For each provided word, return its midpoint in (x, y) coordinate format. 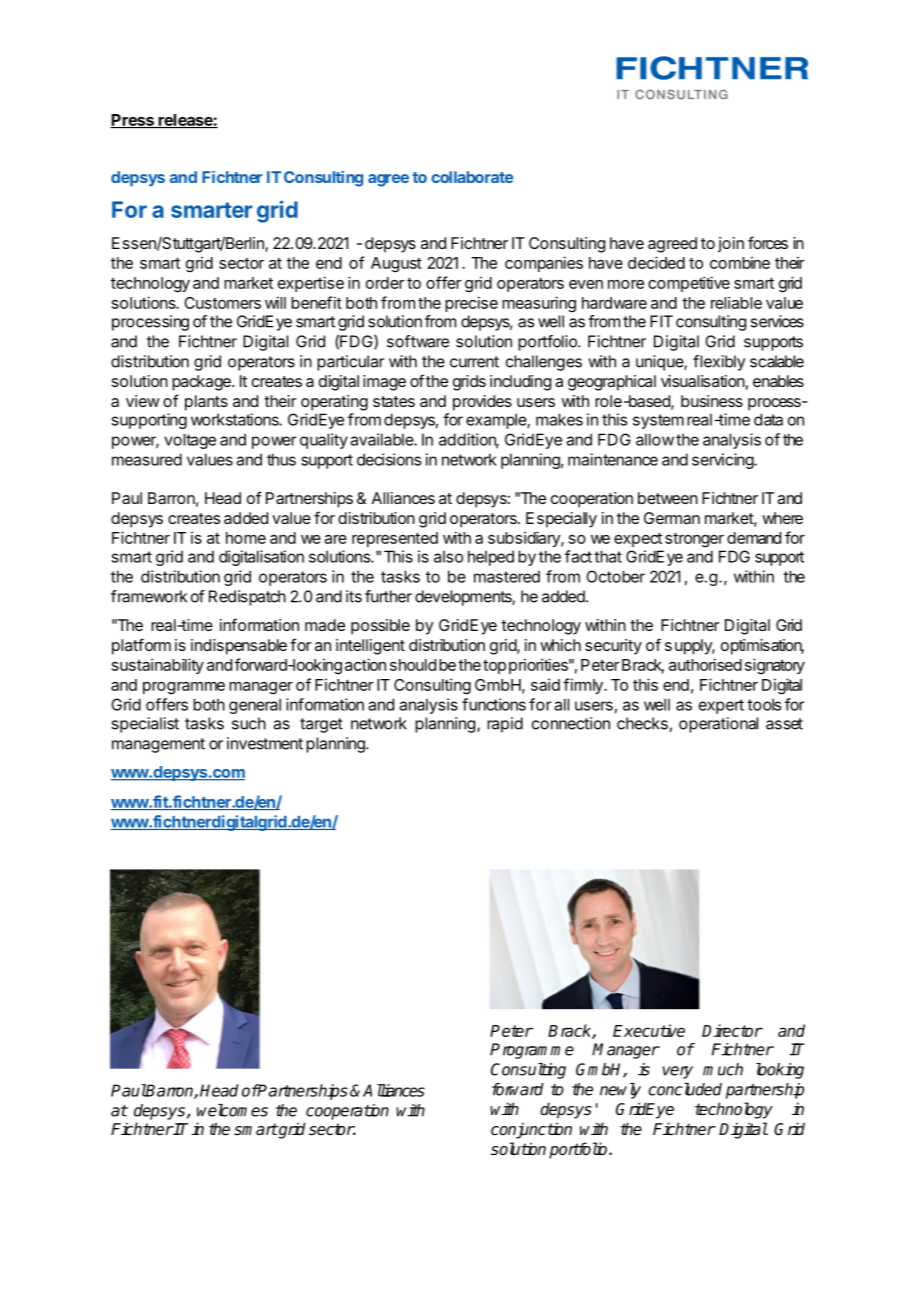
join (731, 245)
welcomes (232, 1110)
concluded (685, 1089)
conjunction (531, 1130)
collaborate (472, 177)
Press (133, 121)
